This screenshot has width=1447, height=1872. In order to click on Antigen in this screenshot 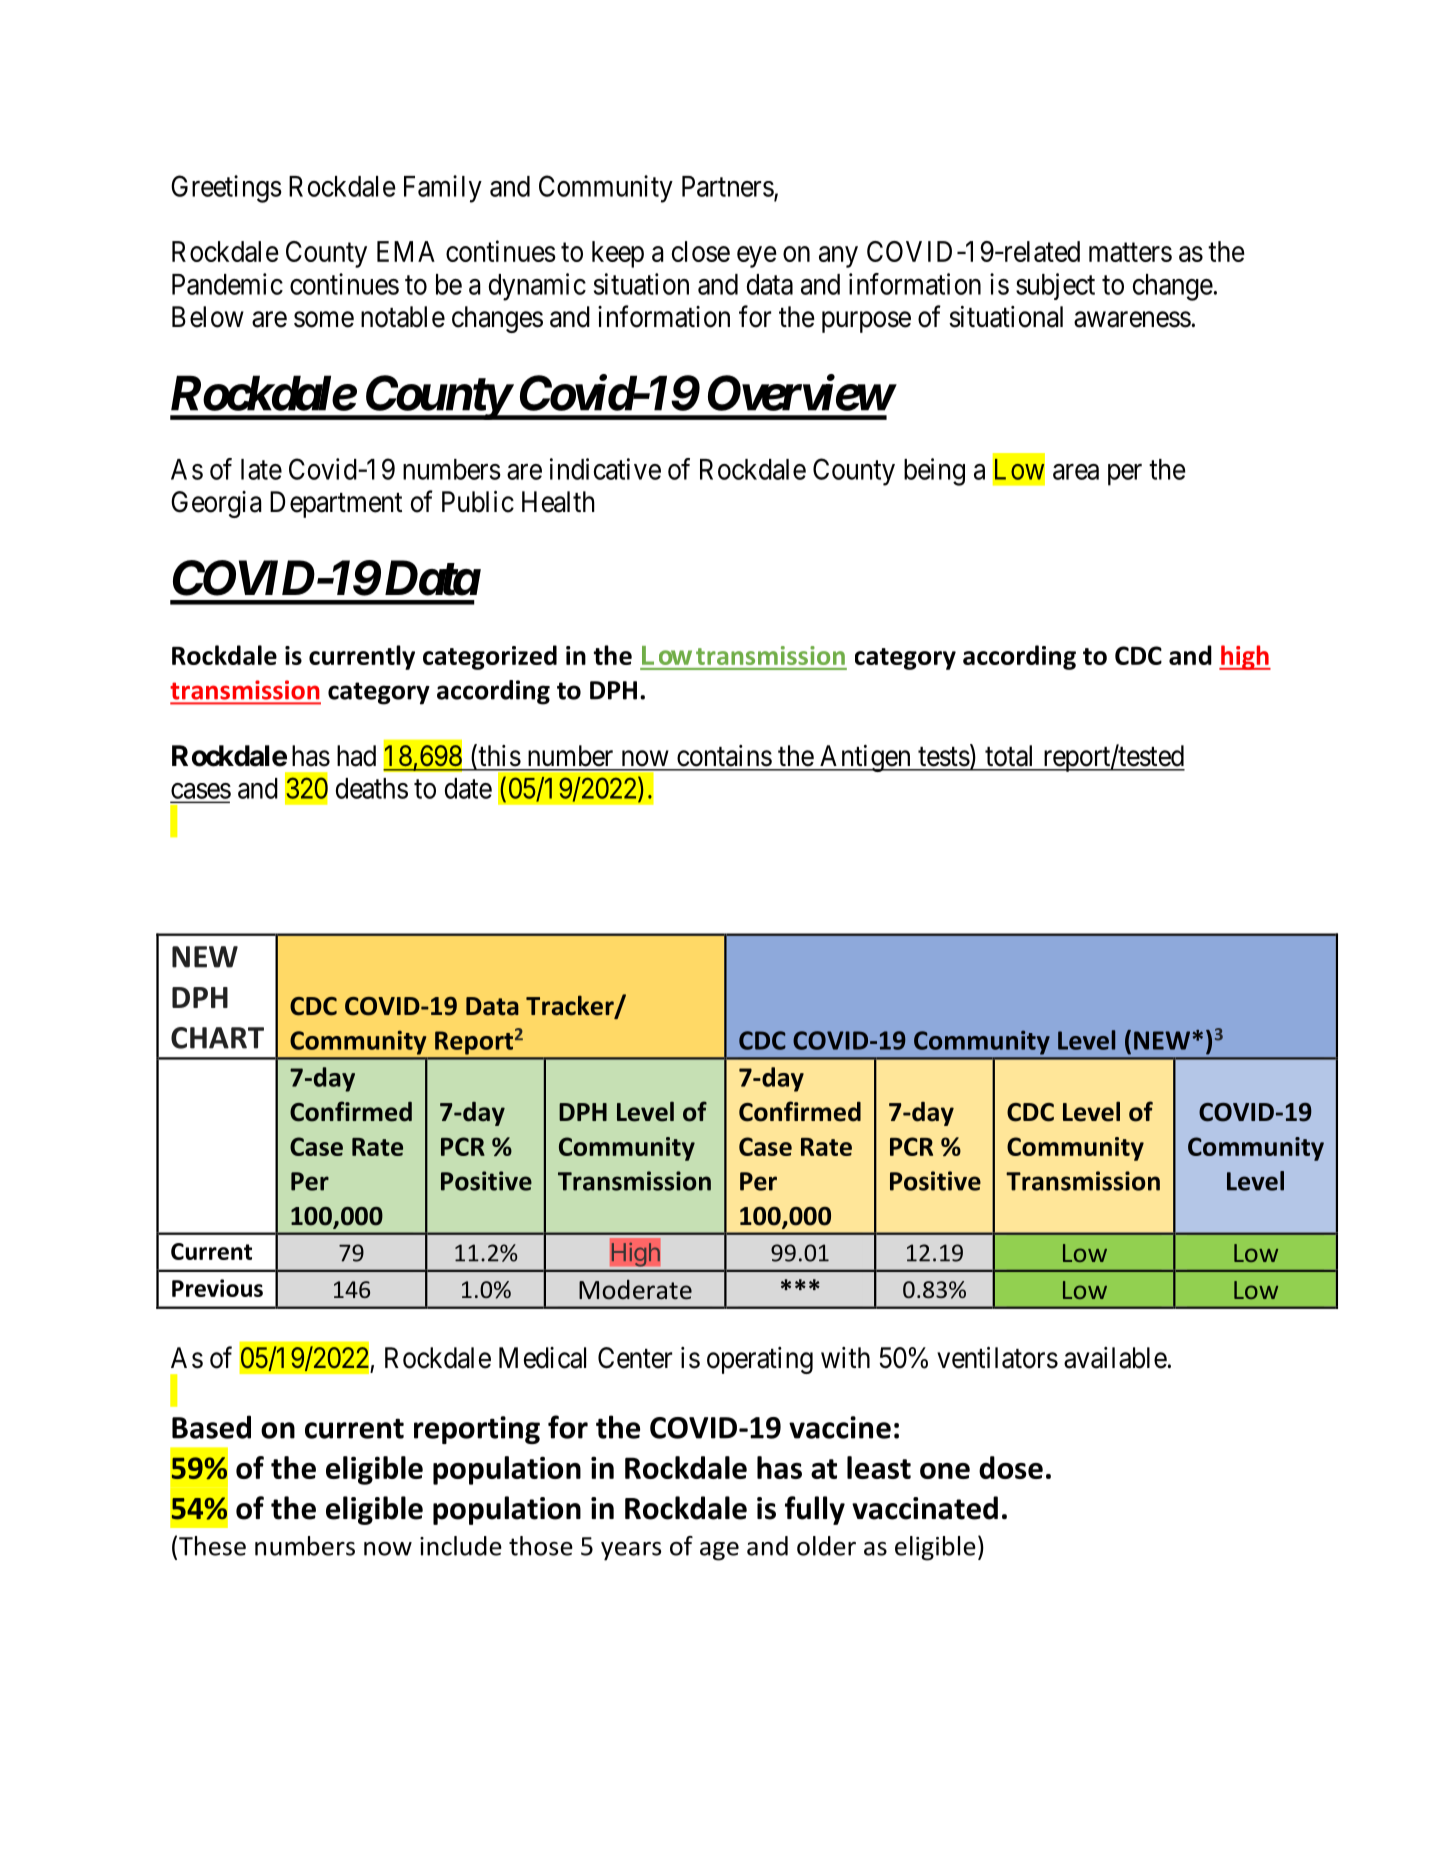, I will do `click(865, 758)`.
